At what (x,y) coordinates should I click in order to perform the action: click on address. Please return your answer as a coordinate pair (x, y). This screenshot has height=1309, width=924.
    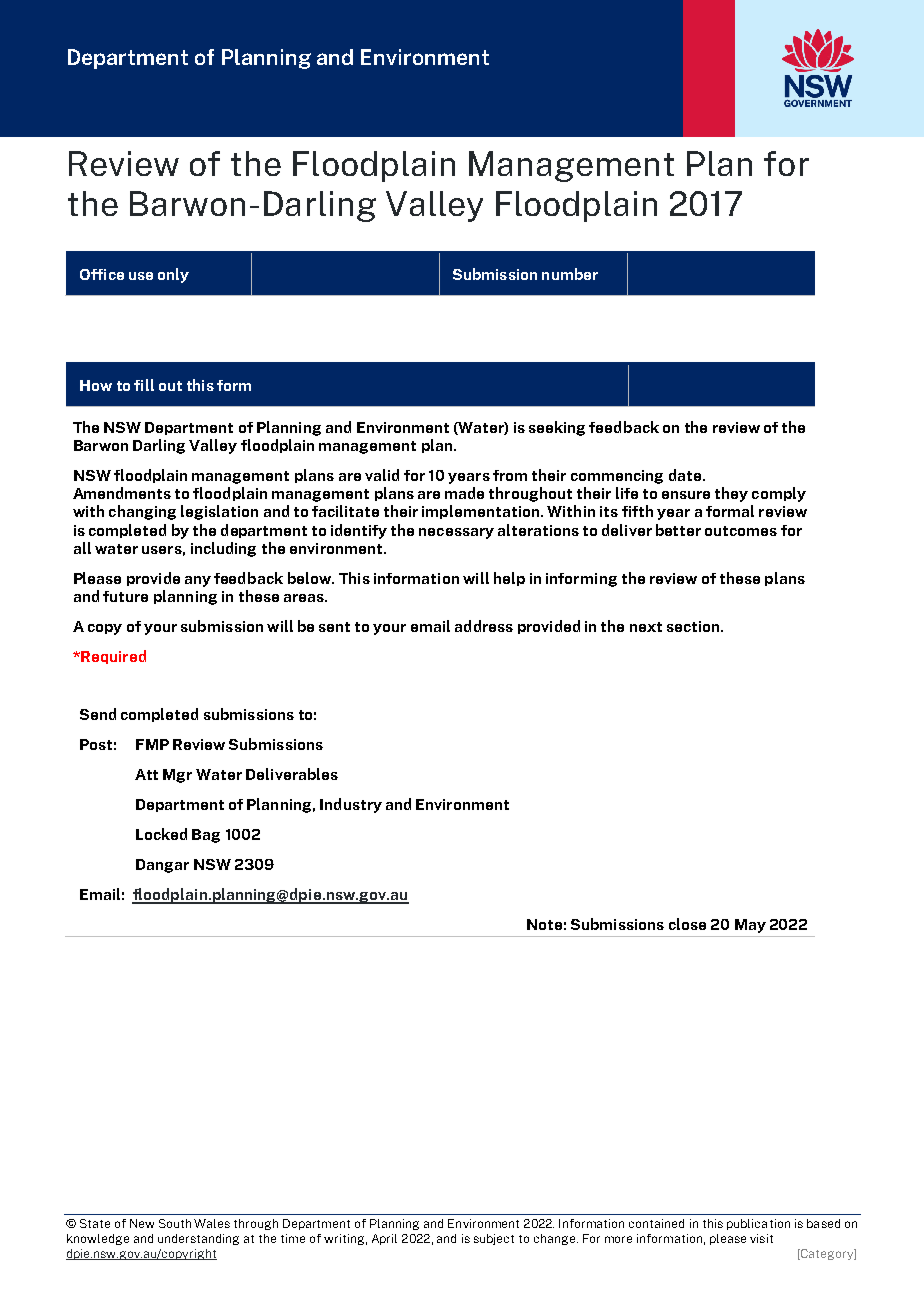
    Looking at the image, I should click on (484, 626).
